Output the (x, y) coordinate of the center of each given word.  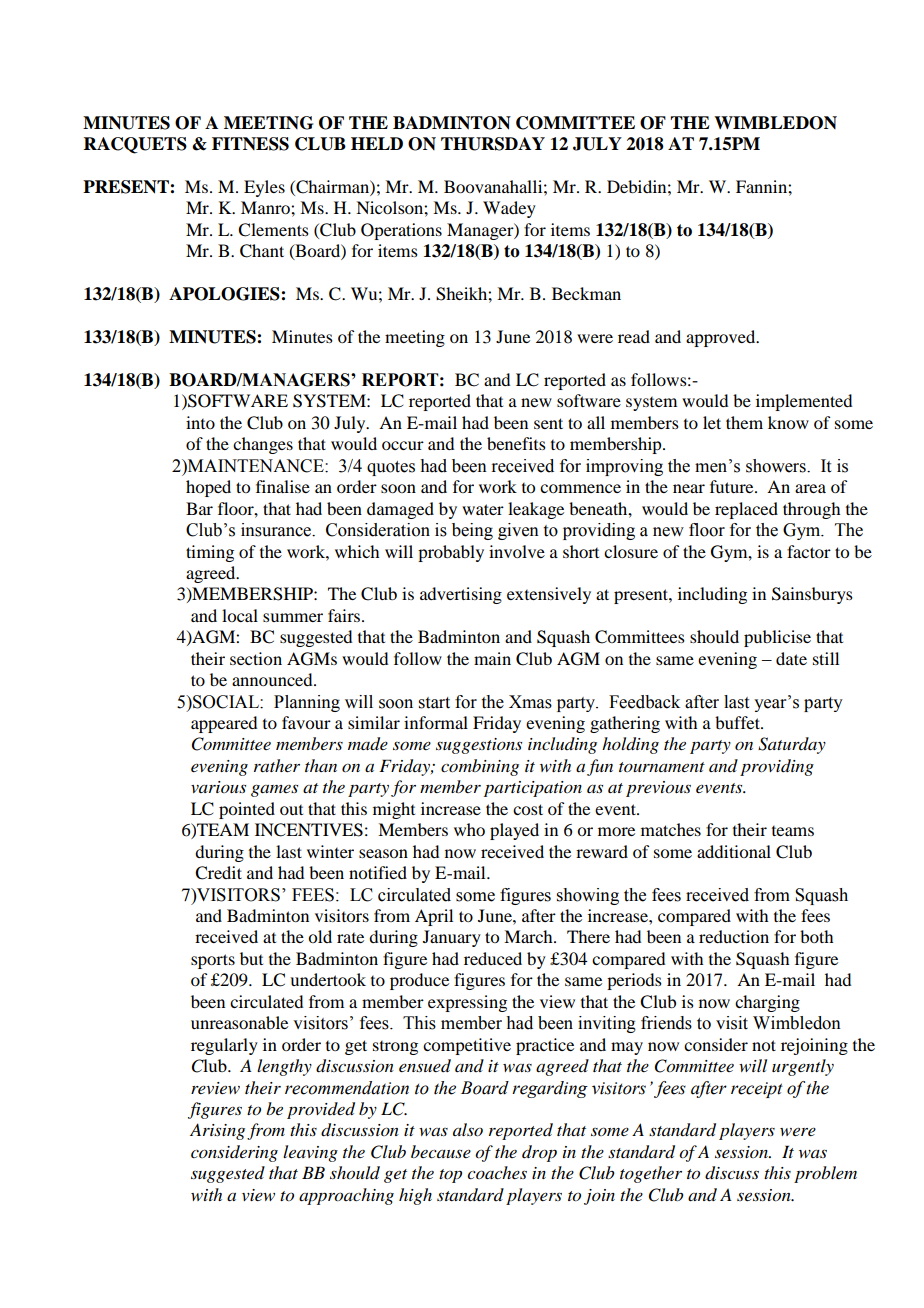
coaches (497, 1172)
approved (722, 338)
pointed (247, 810)
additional (734, 851)
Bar (199, 508)
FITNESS (250, 144)
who (469, 829)
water (483, 509)
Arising (217, 1131)
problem (825, 1174)
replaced (746, 510)
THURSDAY (493, 144)
